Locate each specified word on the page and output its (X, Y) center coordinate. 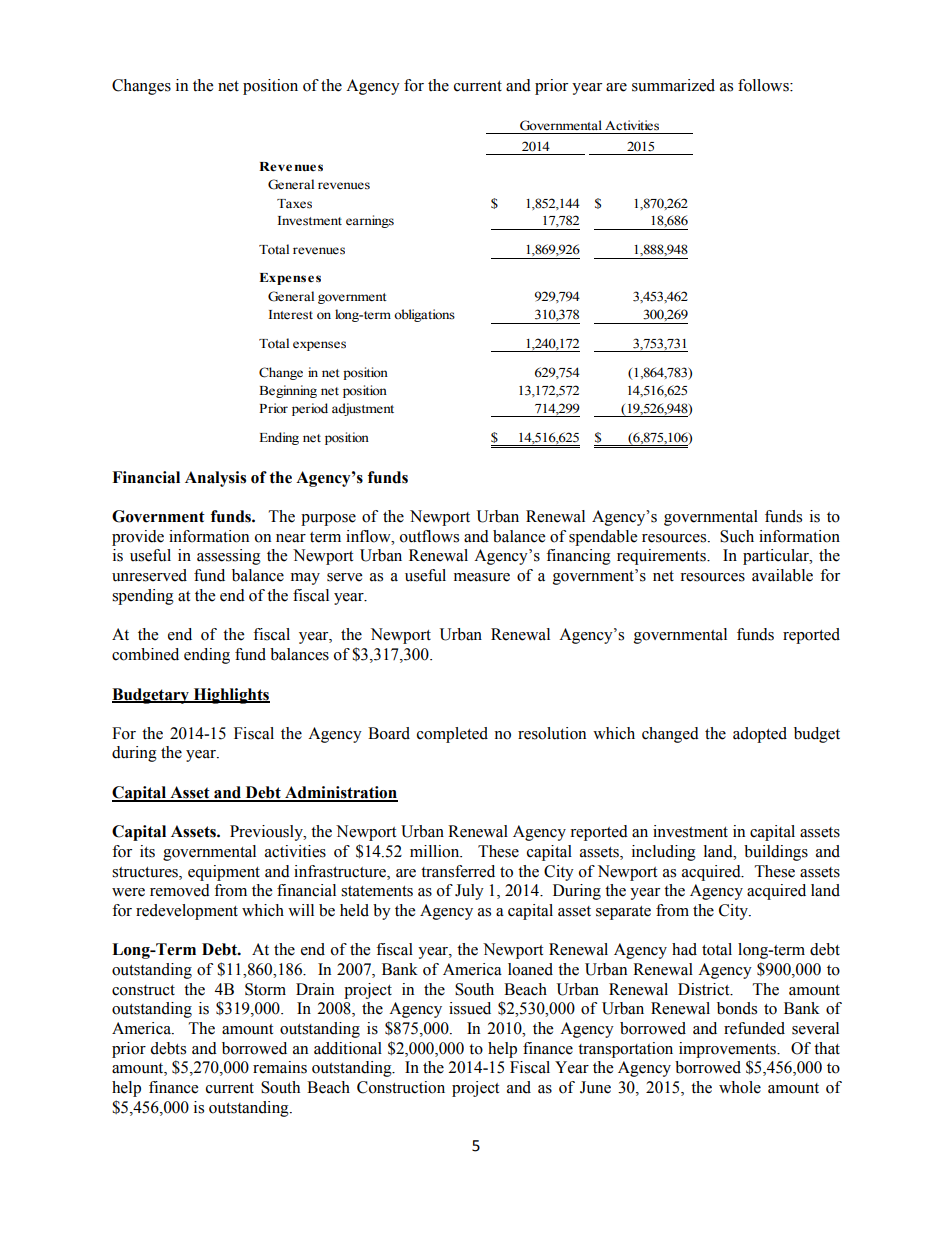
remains (280, 1067)
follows (764, 85)
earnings (370, 221)
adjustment (363, 409)
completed (452, 735)
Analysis (215, 479)
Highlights (230, 696)
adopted (760, 735)
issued (470, 1008)
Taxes (294, 204)
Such (737, 536)
